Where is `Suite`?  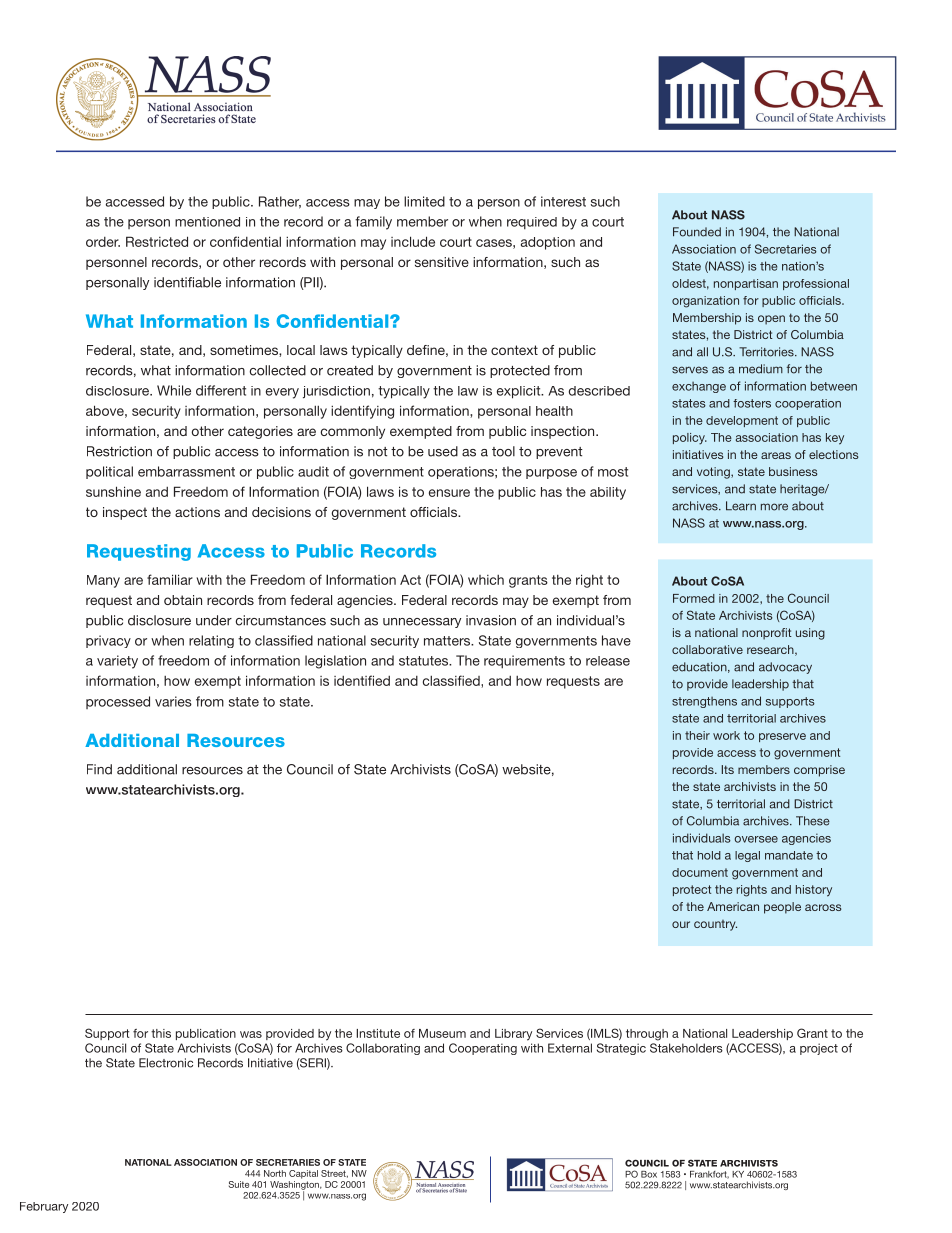
Suite is located at coordinates (239, 1184).
